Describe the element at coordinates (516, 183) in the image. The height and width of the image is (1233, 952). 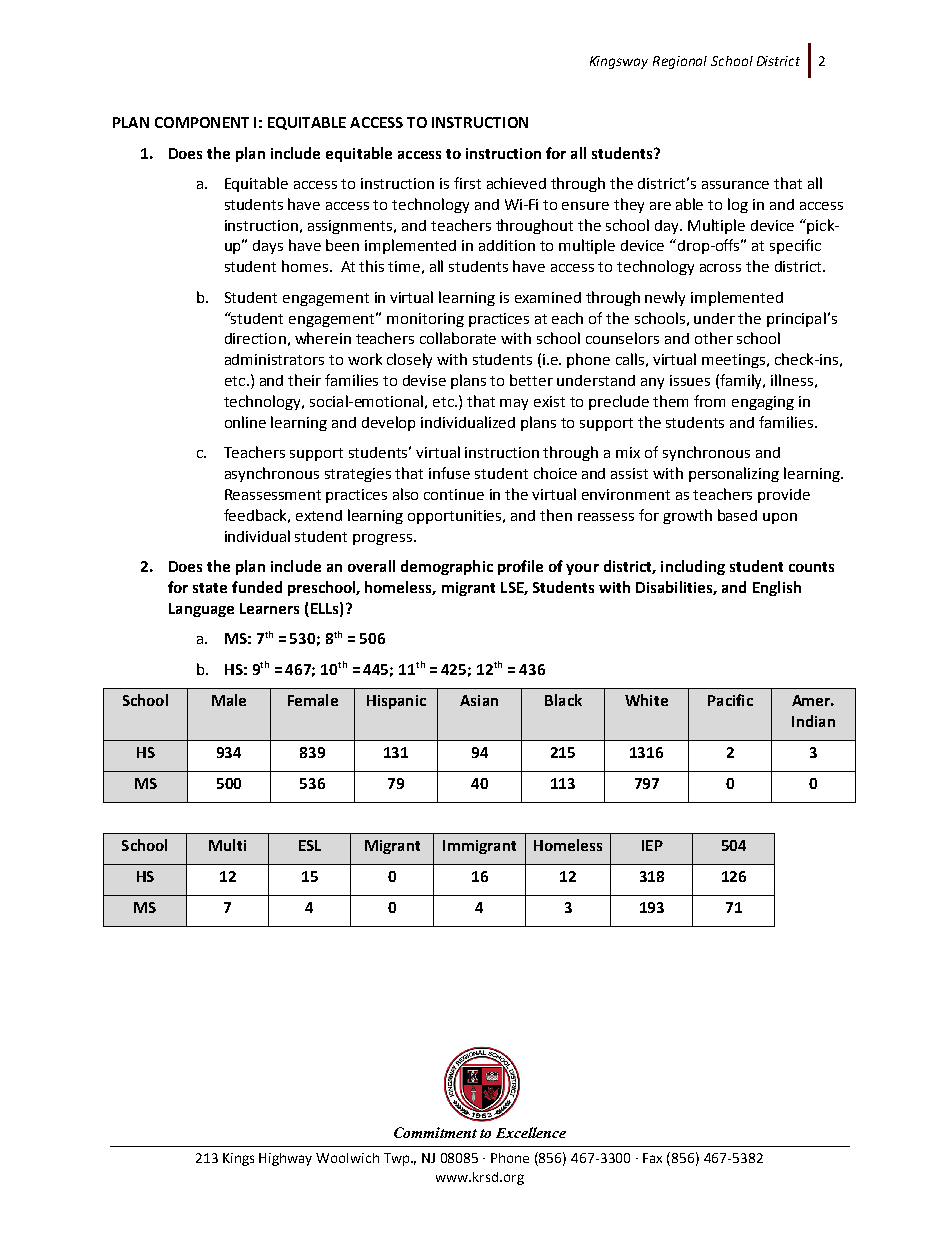
I see `achieved` at that location.
